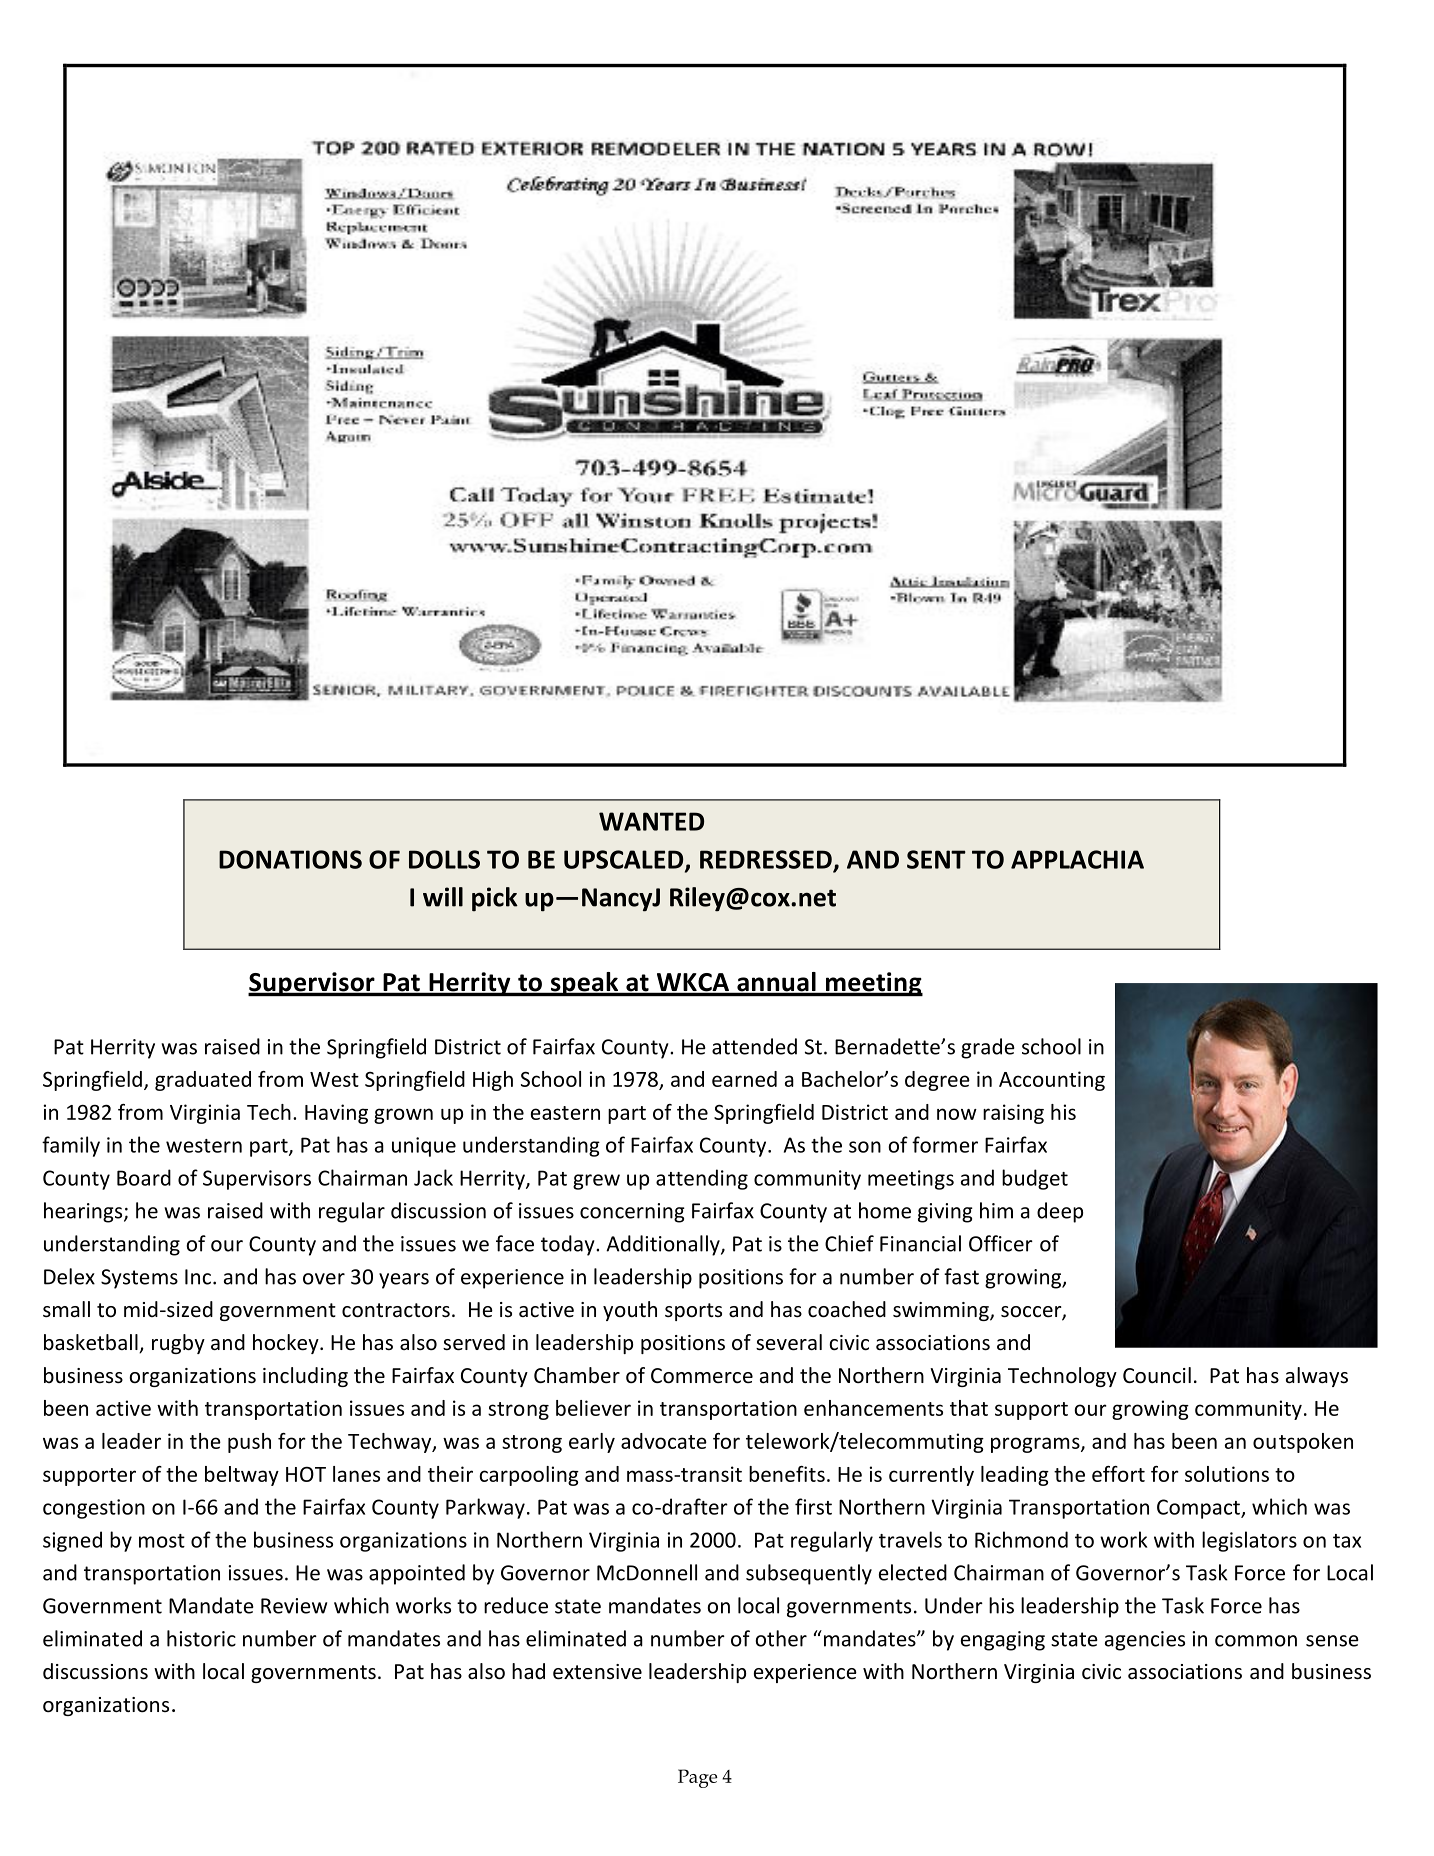  Describe the element at coordinates (290, 859) in the document. I see `DONATIONS` at that location.
